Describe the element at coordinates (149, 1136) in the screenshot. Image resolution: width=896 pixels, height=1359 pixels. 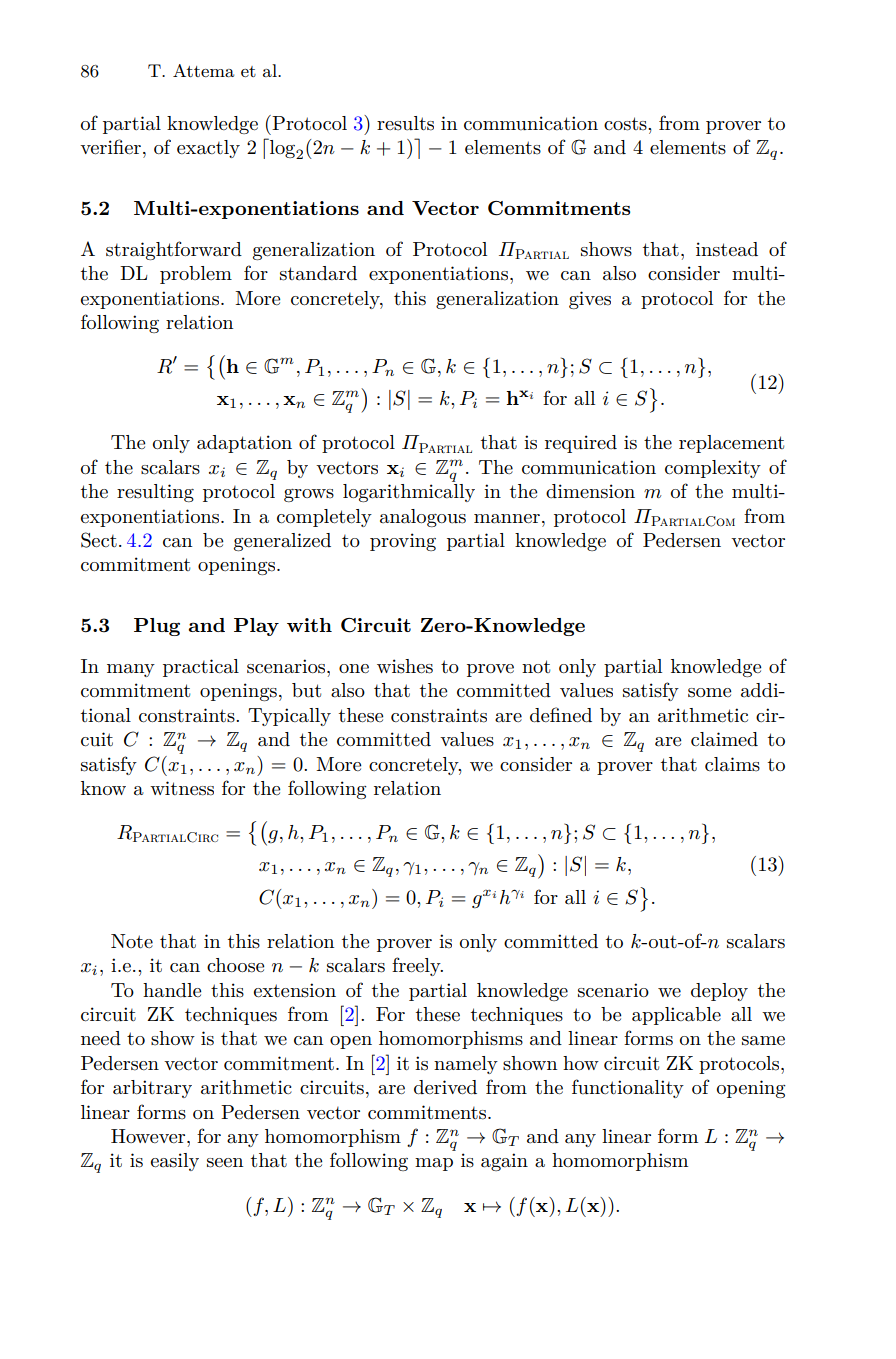
I see `However` at that location.
